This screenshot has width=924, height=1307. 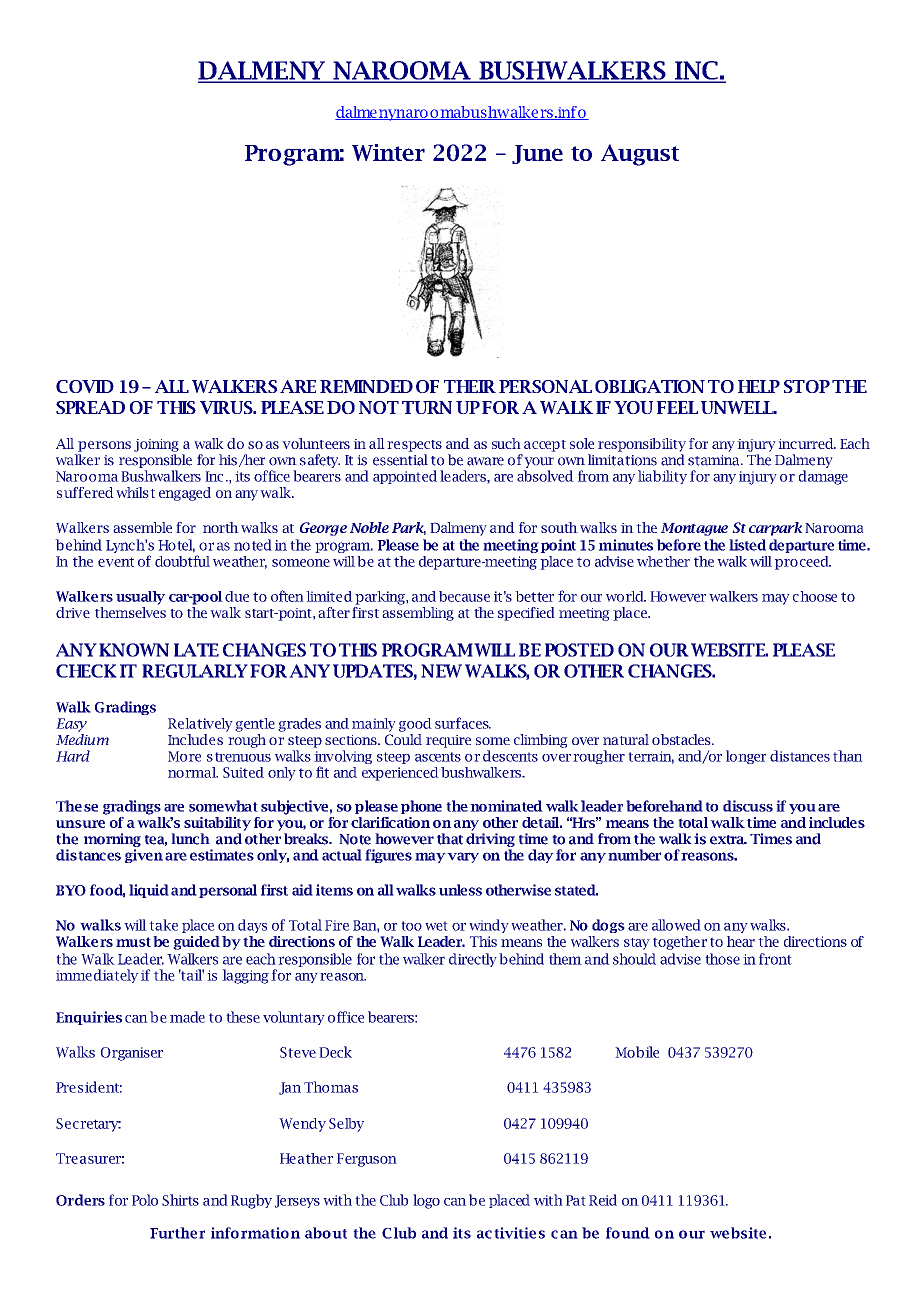 I want to click on logo, so click(x=426, y=1201).
